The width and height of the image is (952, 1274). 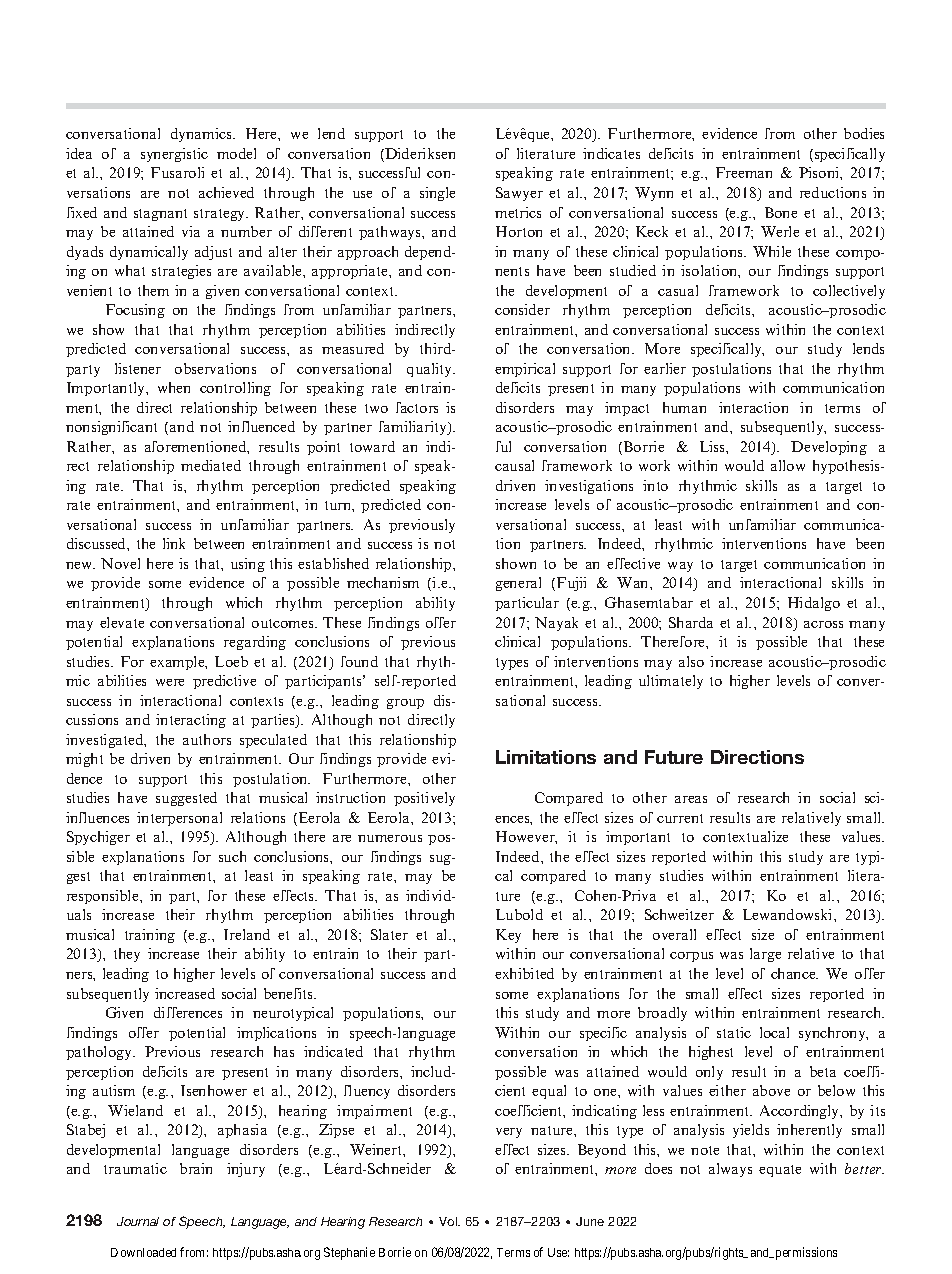 What do you see at coordinates (691, 661) in the image?
I see `also` at bounding box center [691, 661].
